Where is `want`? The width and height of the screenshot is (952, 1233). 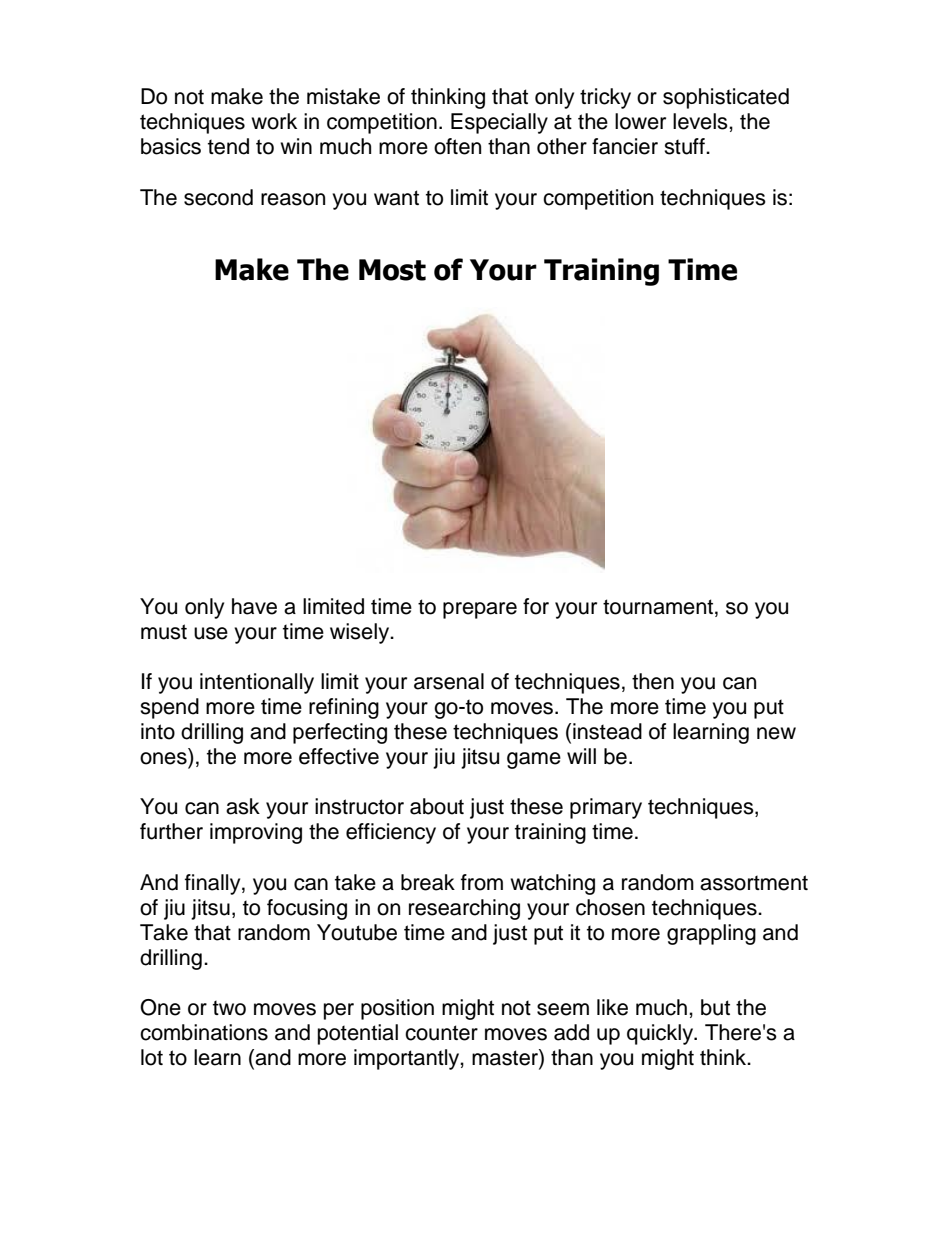 want is located at coordinates (396, 198).
